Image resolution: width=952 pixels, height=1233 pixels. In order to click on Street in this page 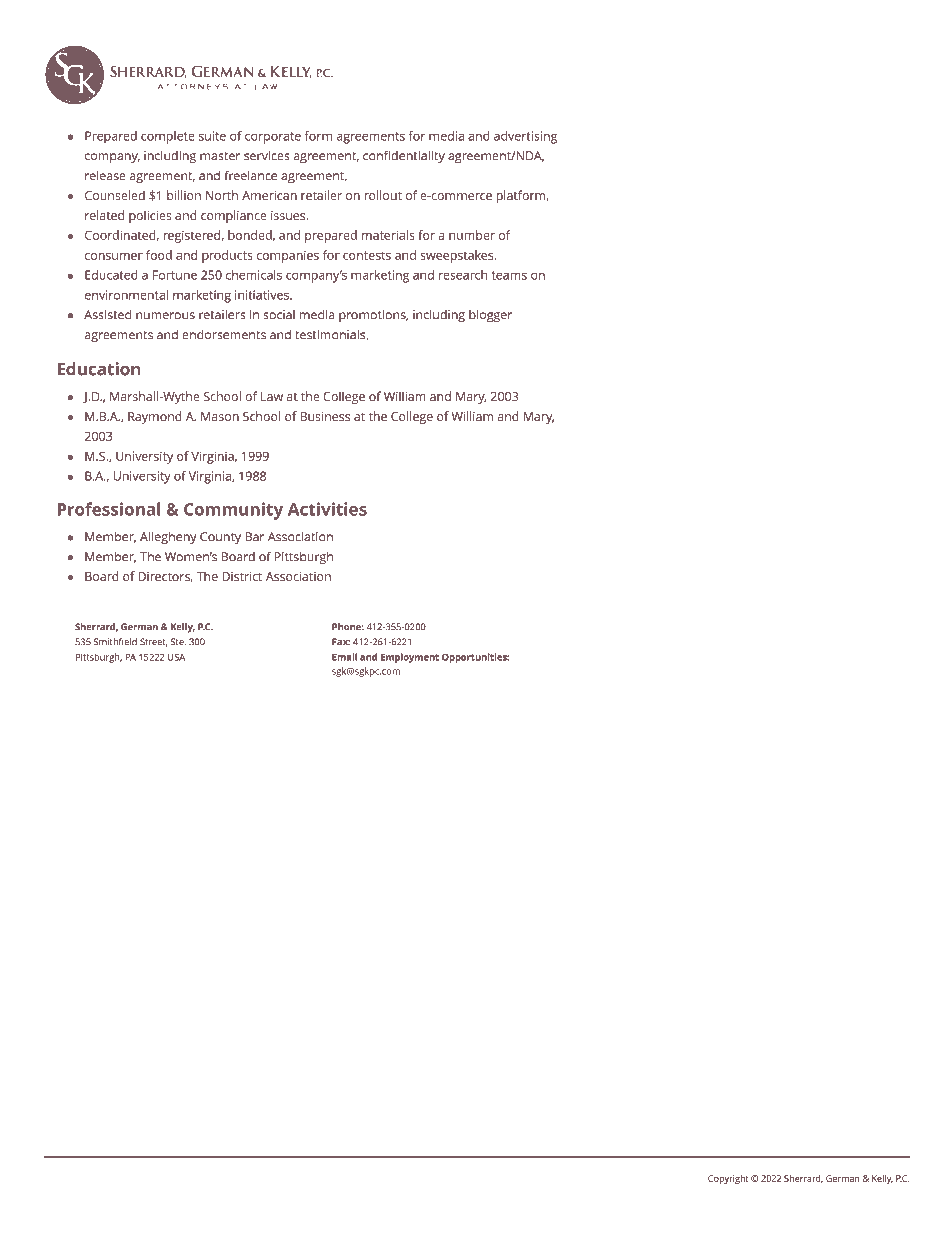, I will do `click(154, 642)`.
